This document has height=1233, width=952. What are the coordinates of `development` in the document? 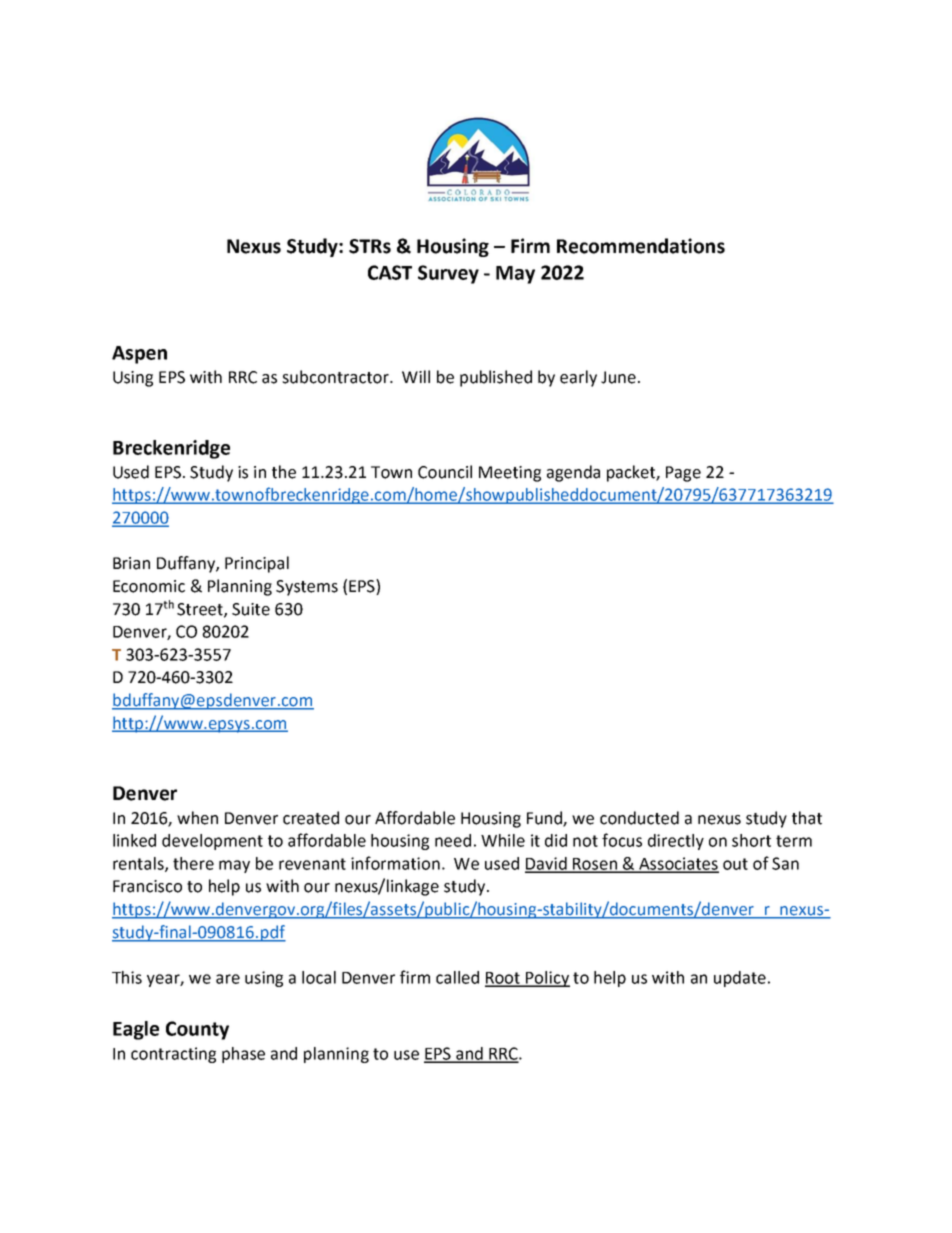 It's located at (212, 842).
